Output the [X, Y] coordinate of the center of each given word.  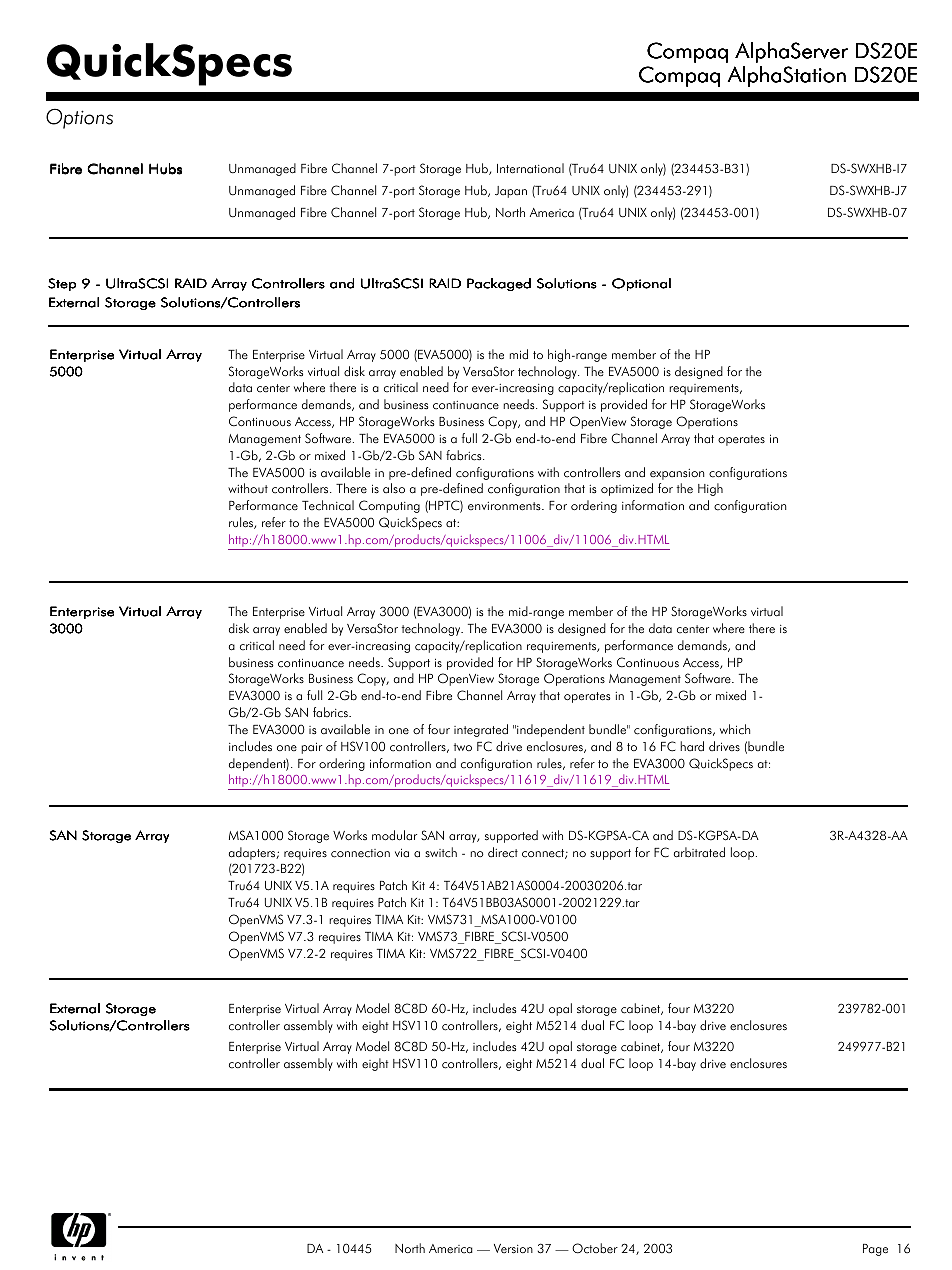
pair [311, 748]
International [530, 168]
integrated [481, 730]
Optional [641, 284]
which [735, 729]
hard [692, 746]
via [402, 853]
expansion [677, 474]
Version [513, 1249]
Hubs [165, 169]
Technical [328, 505]
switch [441, 852]
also [394, 488]
